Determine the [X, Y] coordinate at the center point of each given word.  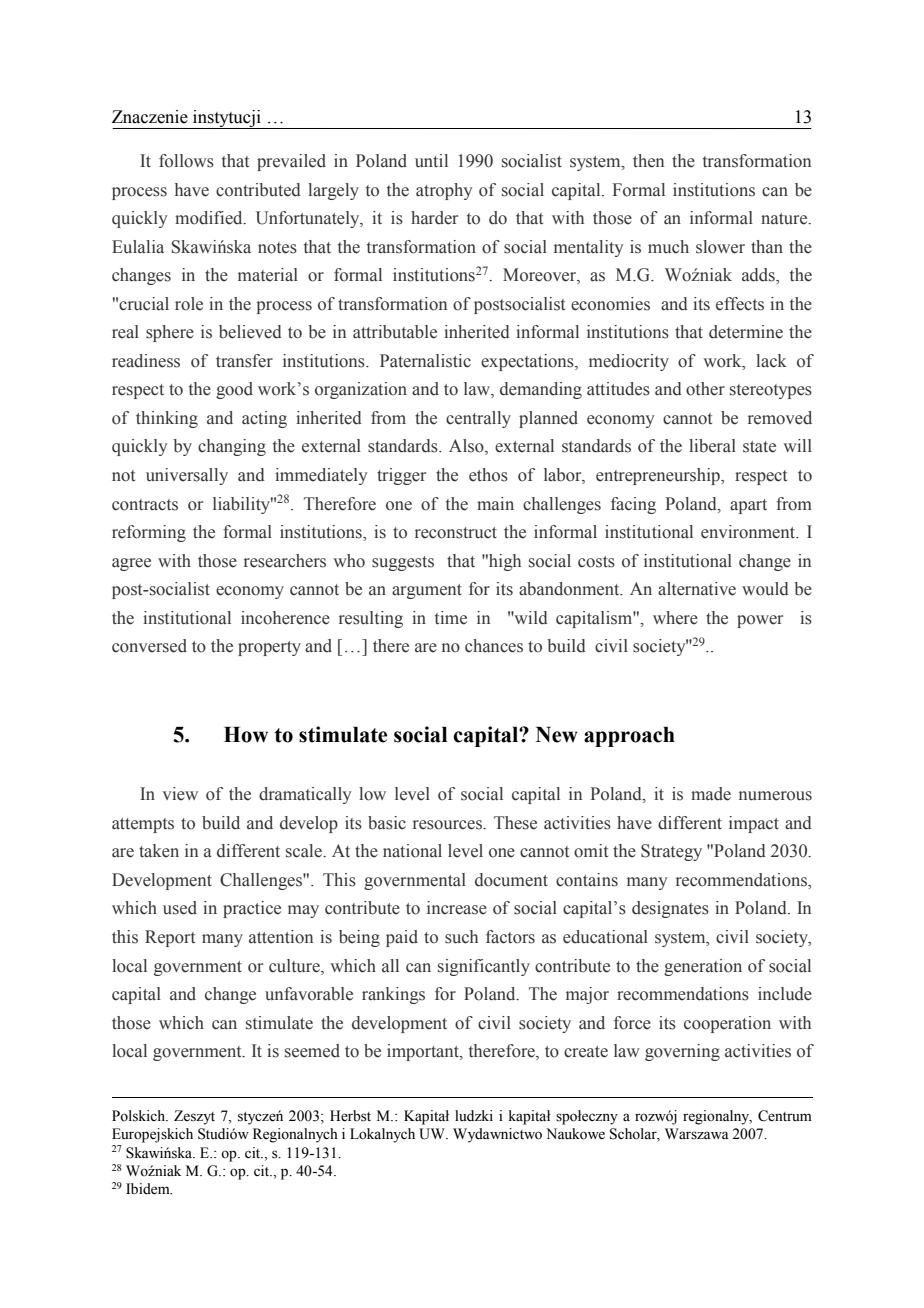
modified [210, 218]
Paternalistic [425, 361]
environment [749, 532]
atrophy [444, 191]
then [648, 161]
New [557, 735]
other [705, 389]
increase [457, 908]
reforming [149, 533]
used [180, 908]
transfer [244, 361]
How [246, 735]
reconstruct [456, 533]
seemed [312, 1051]
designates [670, 909]
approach [629, 737]
